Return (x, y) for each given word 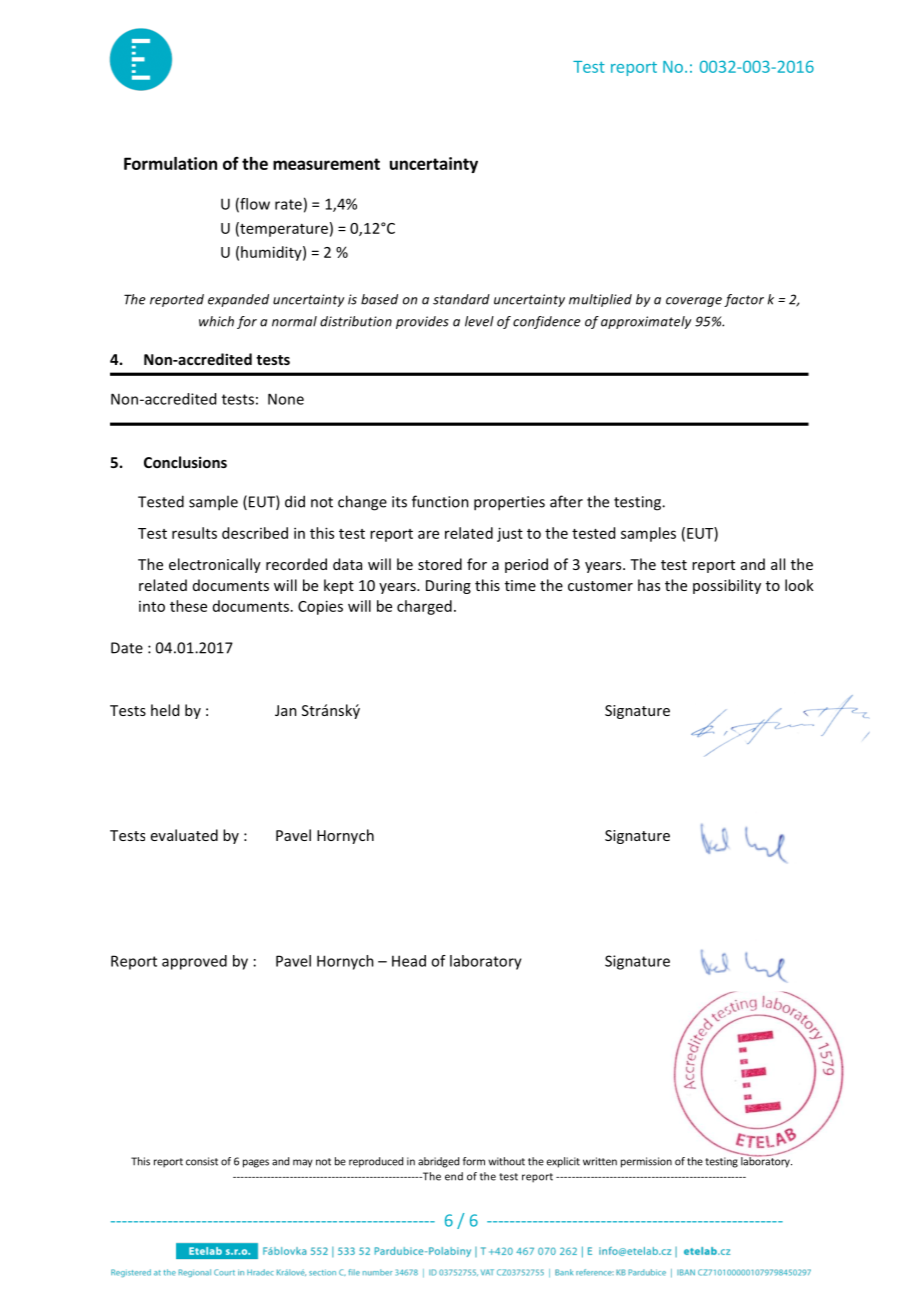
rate (288, 204)
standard (461, 299)
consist (202, 1161)
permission (646, 1162)
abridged (438, 1162)
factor (744, 300)
